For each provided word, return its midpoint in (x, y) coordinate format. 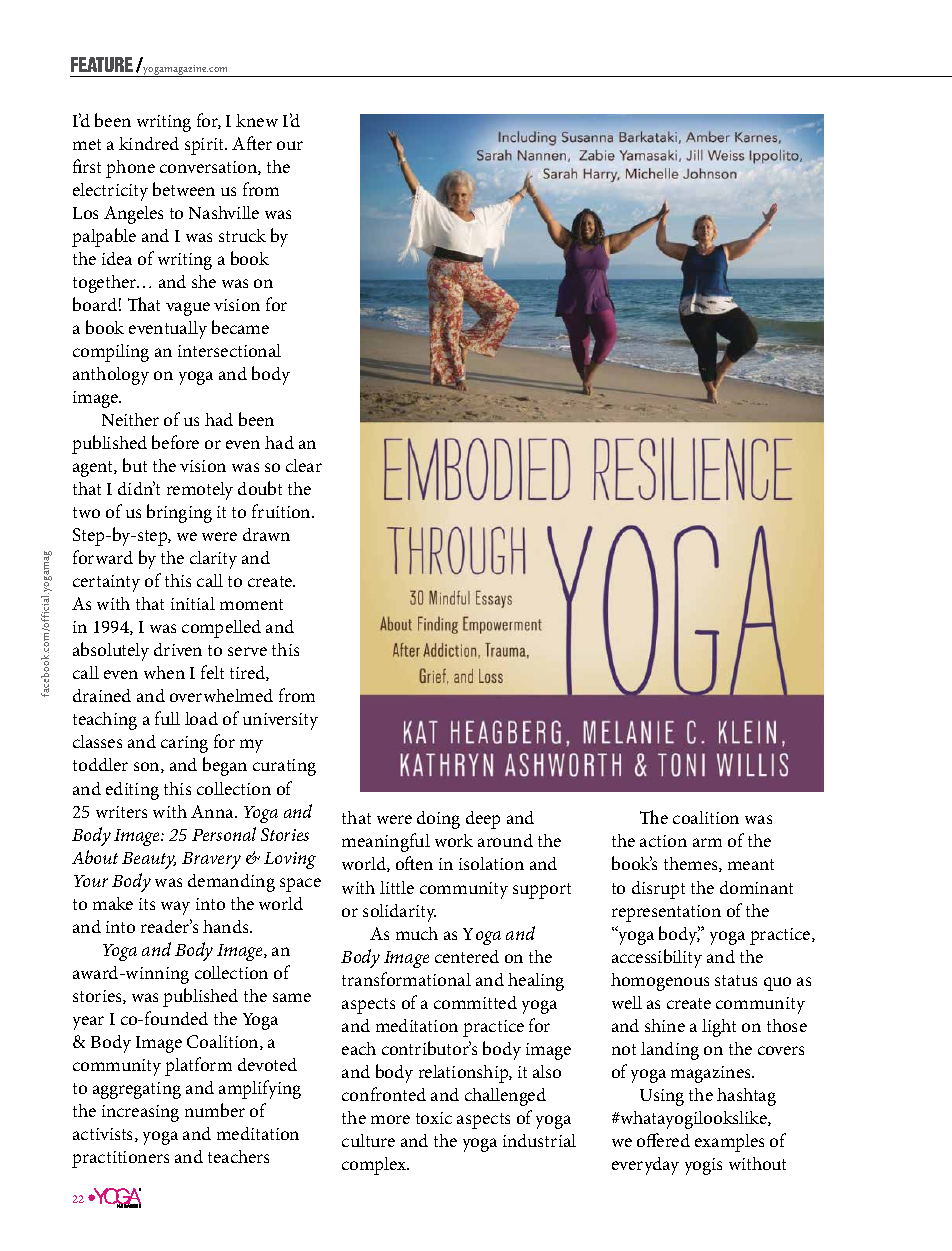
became (240, 327)
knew (257, 120)
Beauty (149, 860)
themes (692, 864)
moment (251, 604)
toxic (434, 1118)
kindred (149, 143)
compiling (111, 353)
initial (193, 603)
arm (707, 842)
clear (304, 465)
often (414, 863)
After (252, 143)
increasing (140, 1113)
